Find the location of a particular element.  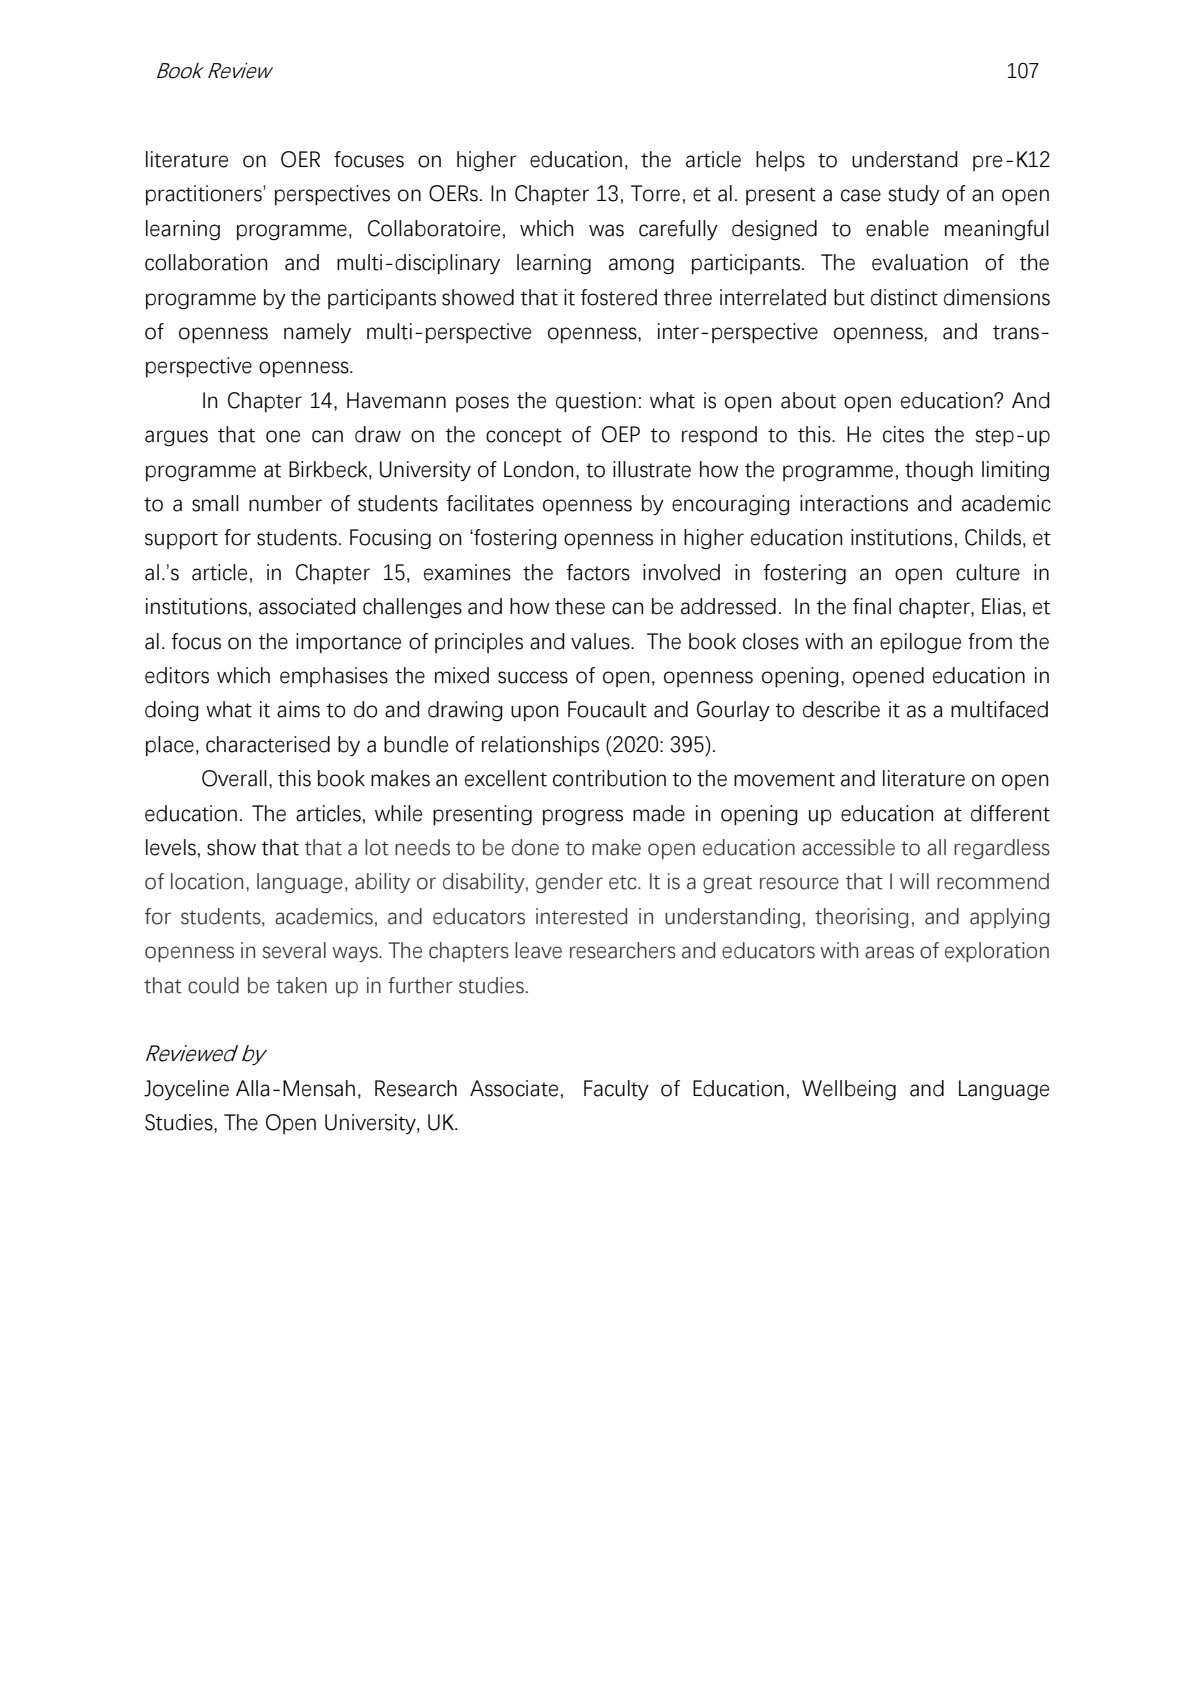

values is located at coordinates (601, 641).
